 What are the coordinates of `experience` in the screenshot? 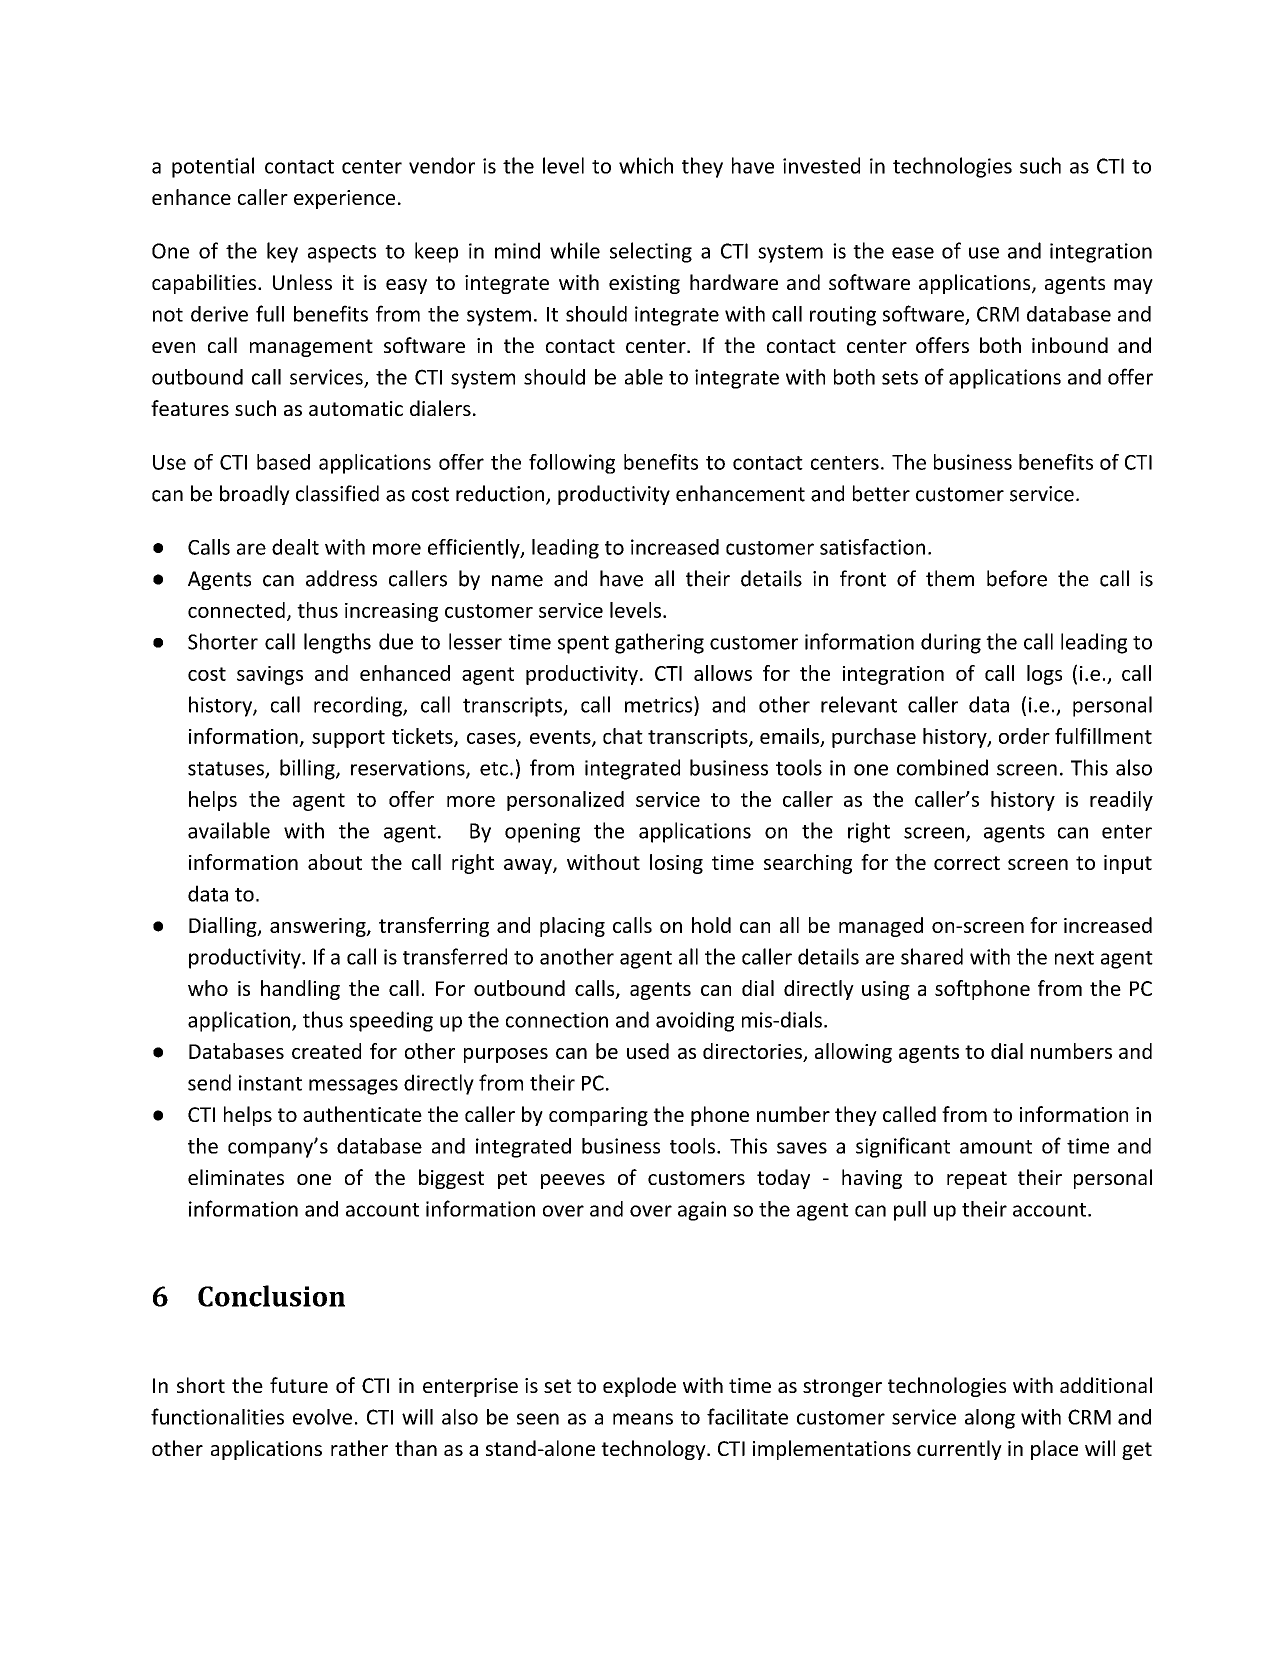 It's located at (344, 199).
